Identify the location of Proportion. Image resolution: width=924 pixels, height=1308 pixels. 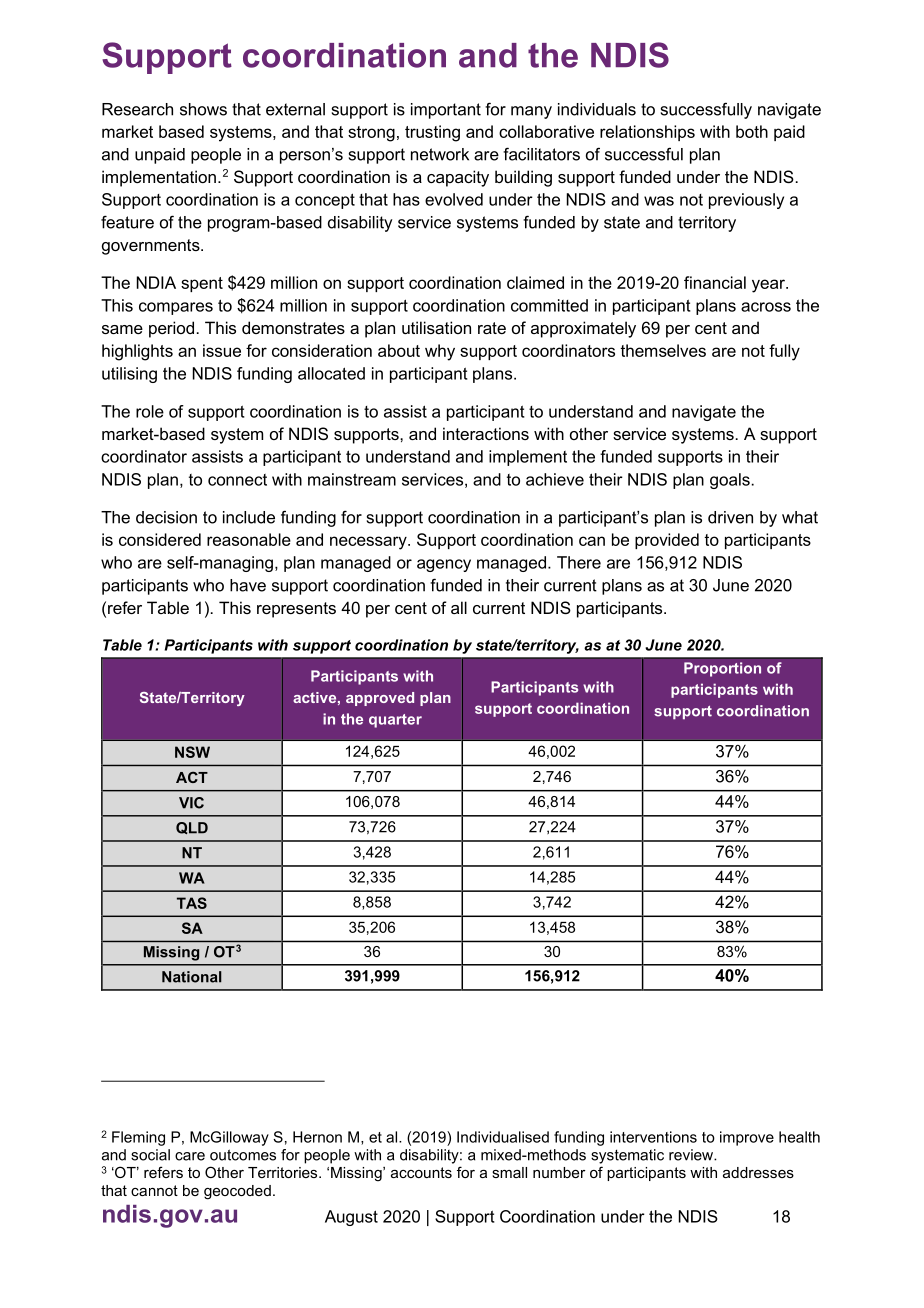
(722, 669).
